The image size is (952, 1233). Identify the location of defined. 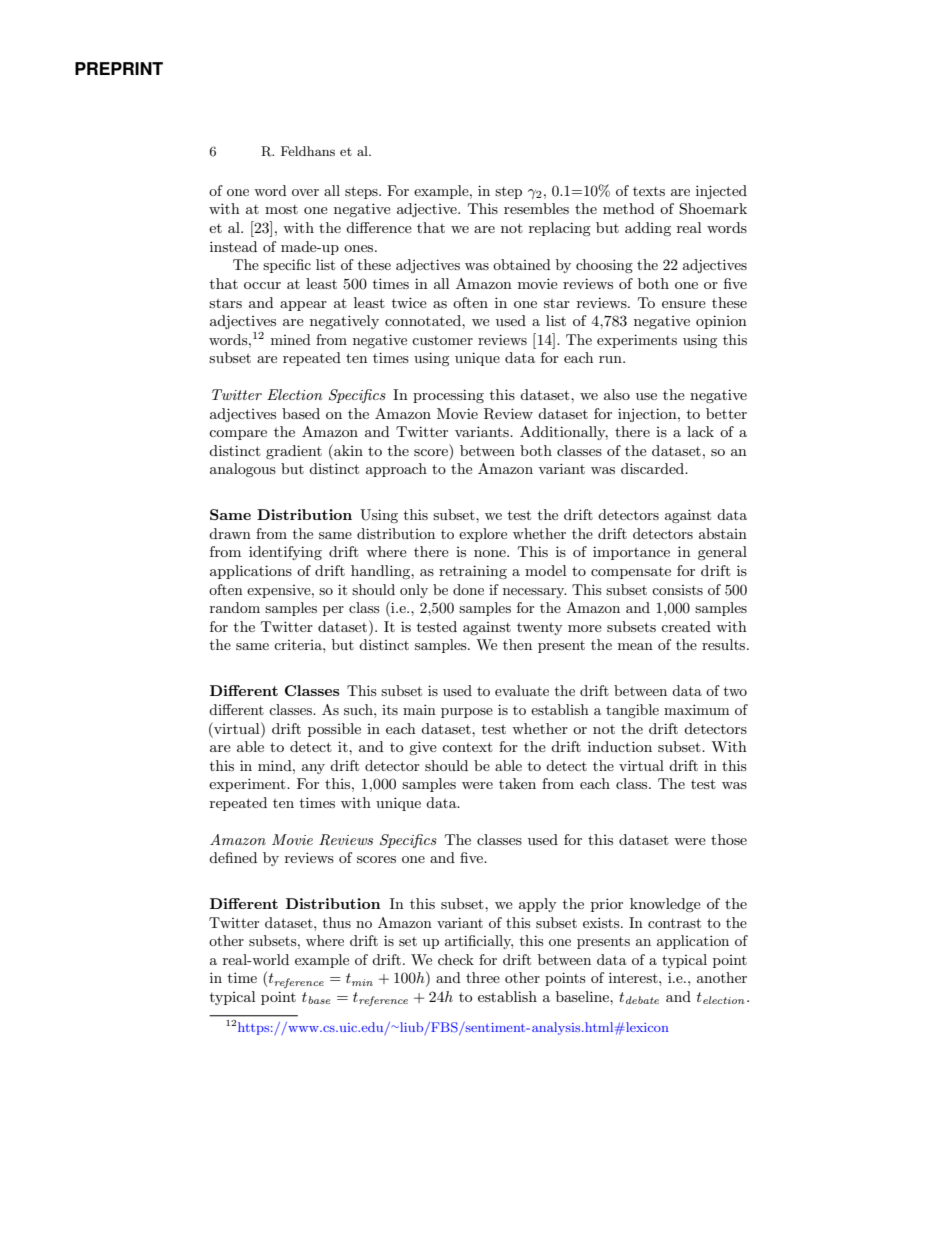
(233, 857).
